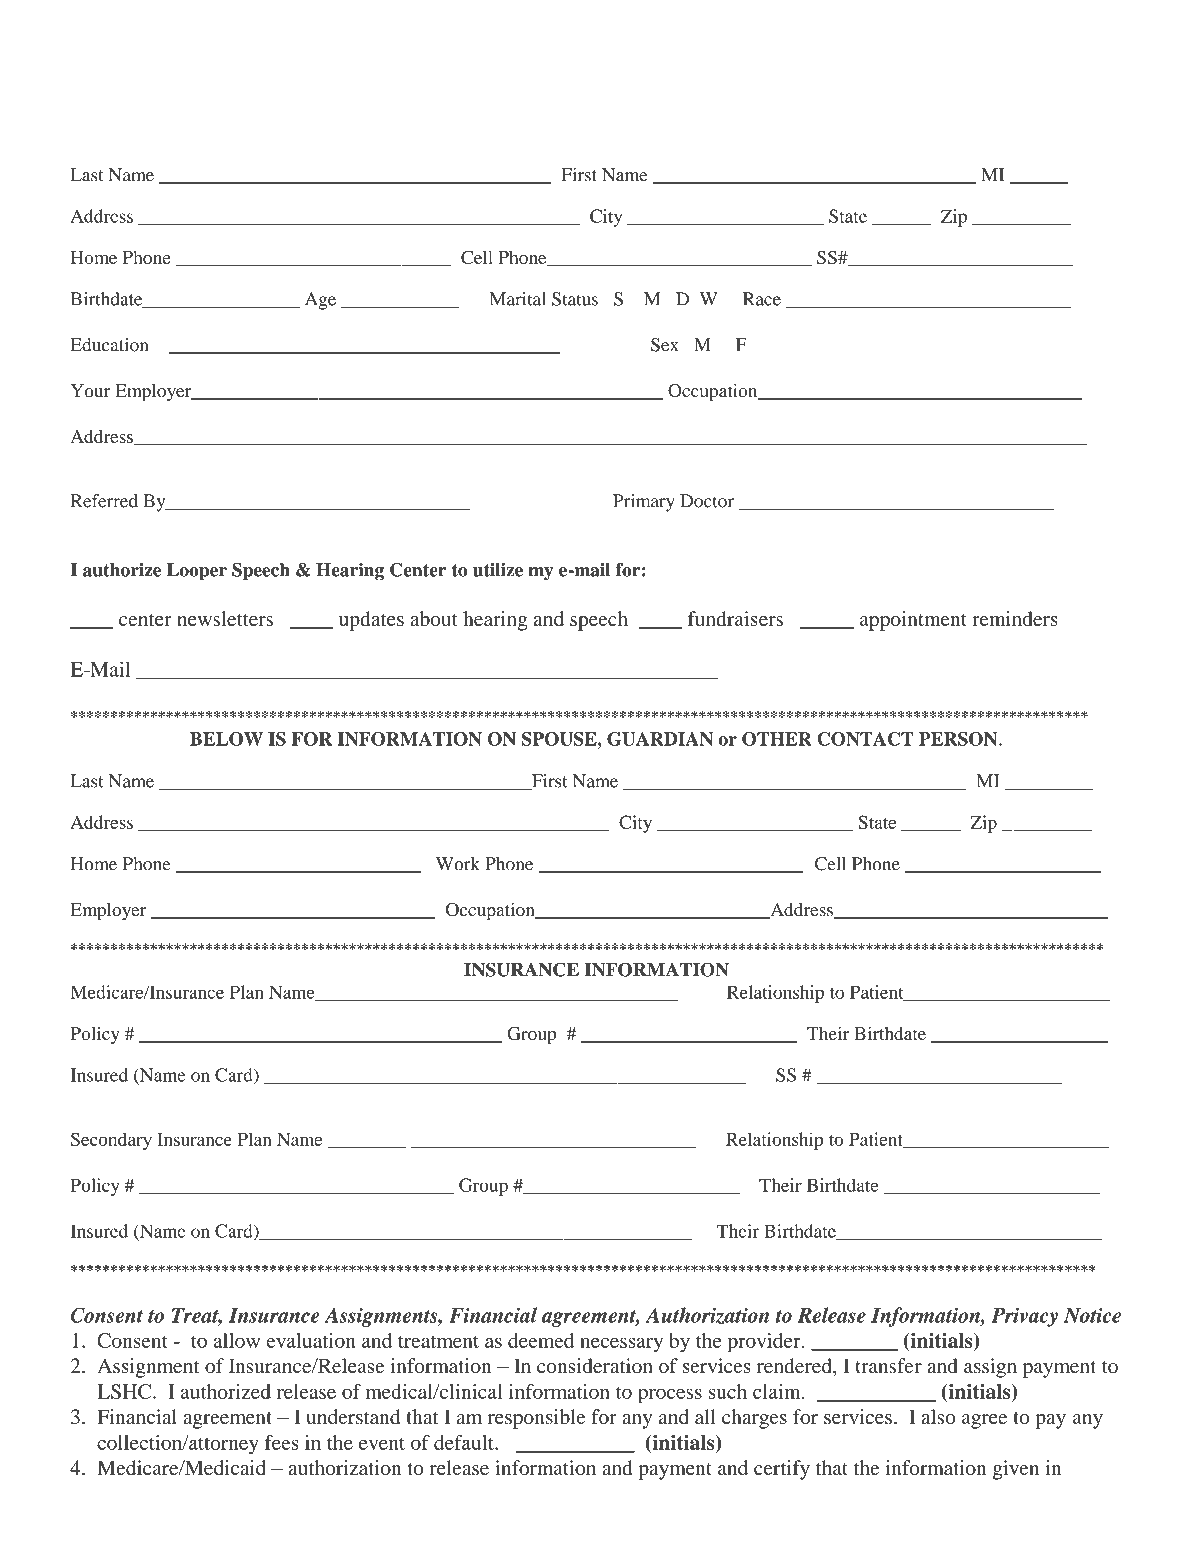 The image size is (1193, 1544). What do you see at coordinates (762, 299) in the image?
I see `Race` at bounding box center [762, 299].
